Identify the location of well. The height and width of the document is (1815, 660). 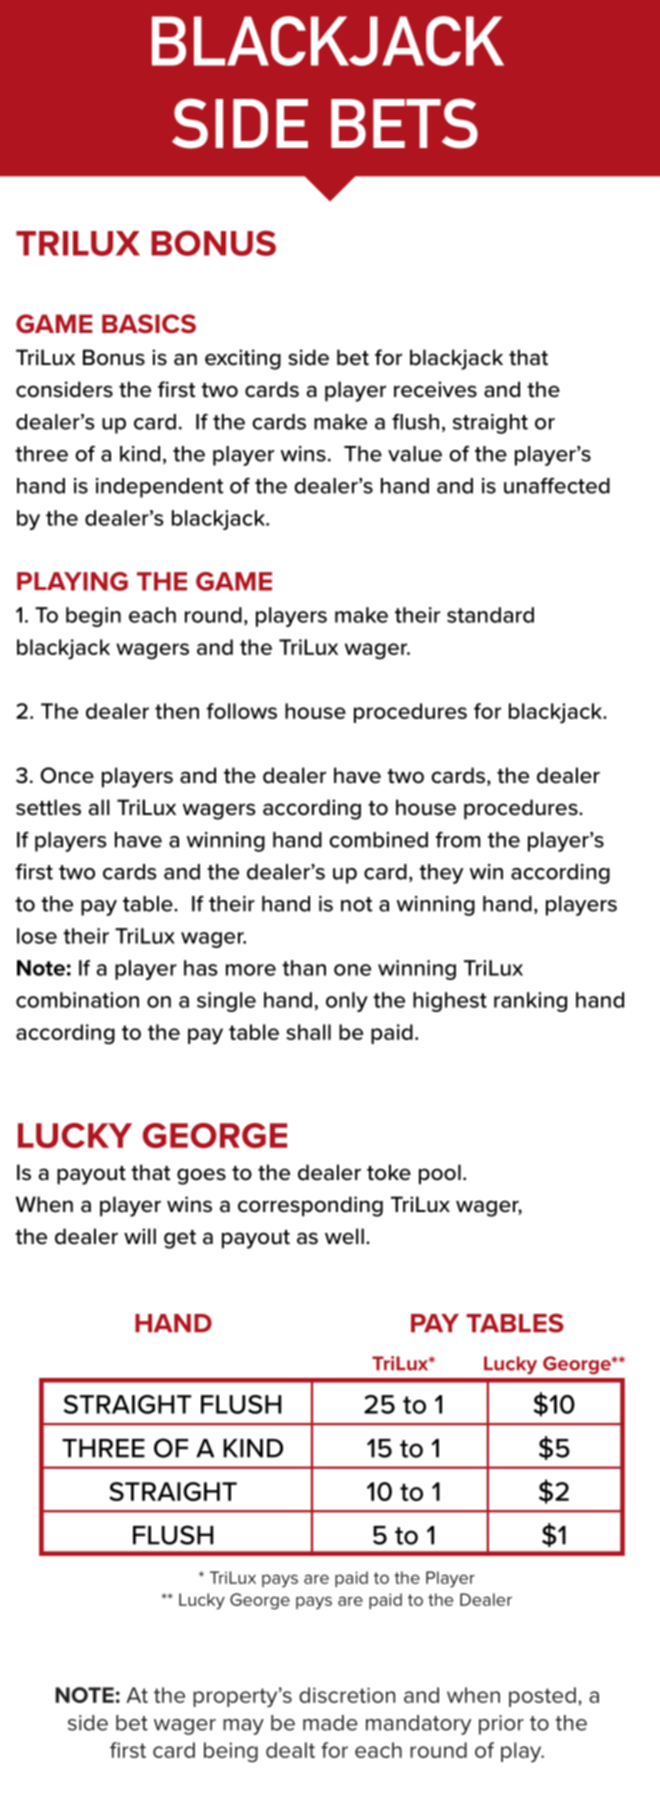
(344, 1236).
